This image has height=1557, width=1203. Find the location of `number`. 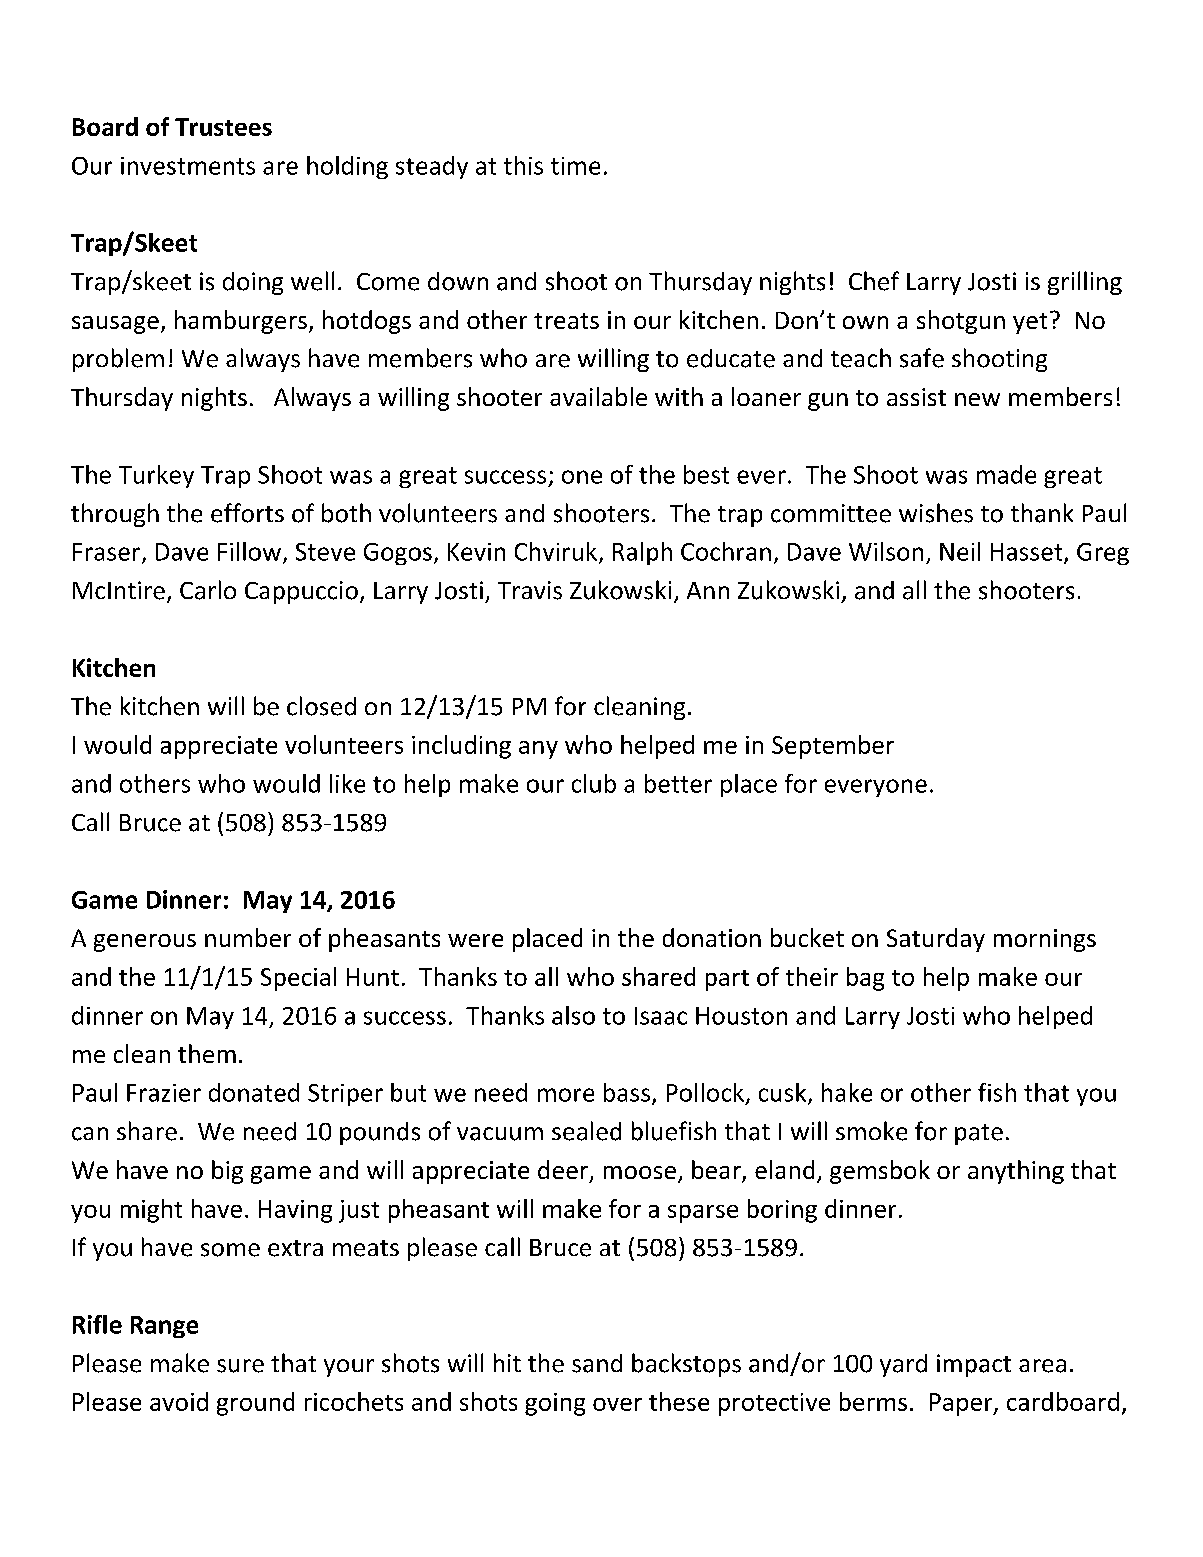

number is located at coordinates (248, 937).
